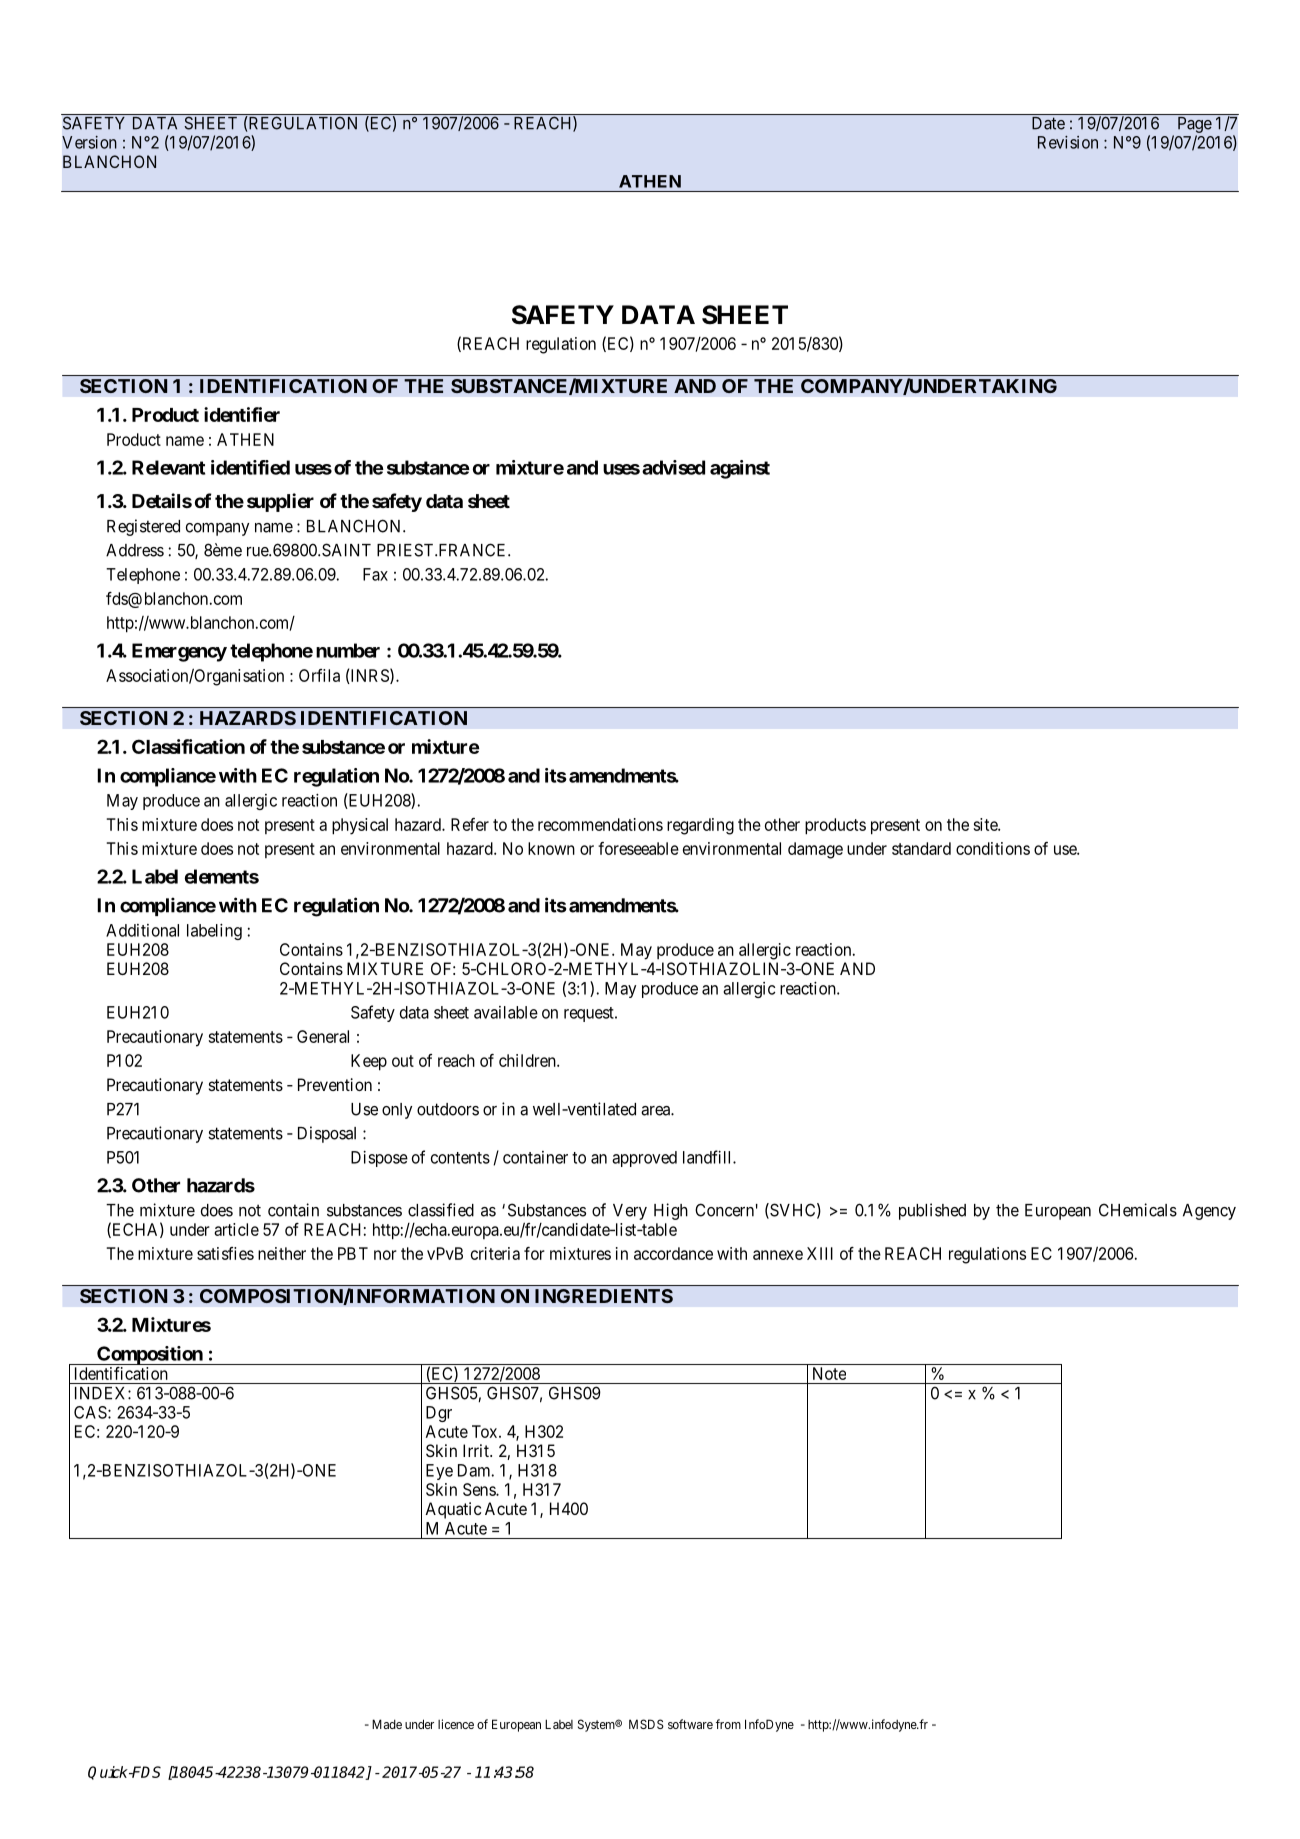 The width and height of the screenshot is (1300, 1839). Describe the element at coordinates (644, 1159) in the screenshot. I see `approved` at that location.
